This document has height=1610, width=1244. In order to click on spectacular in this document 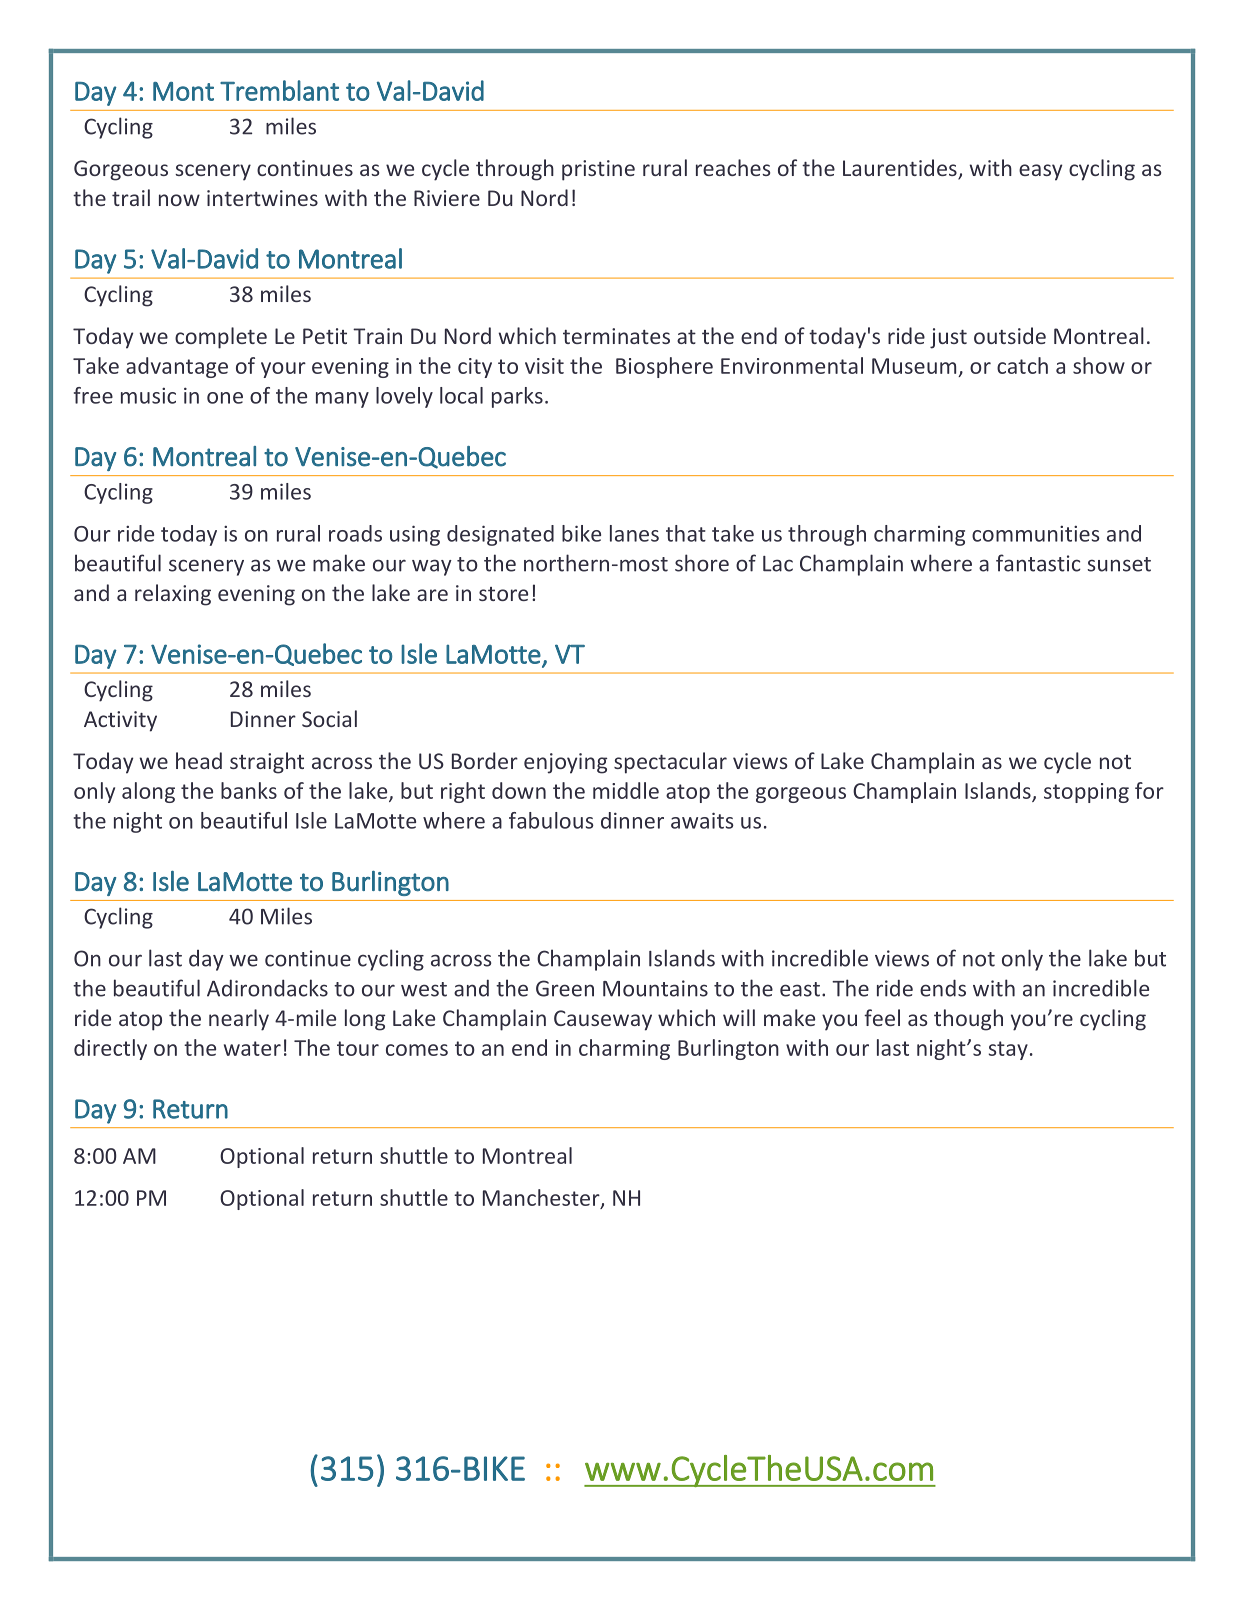, I will do `click(670, 763)`.
